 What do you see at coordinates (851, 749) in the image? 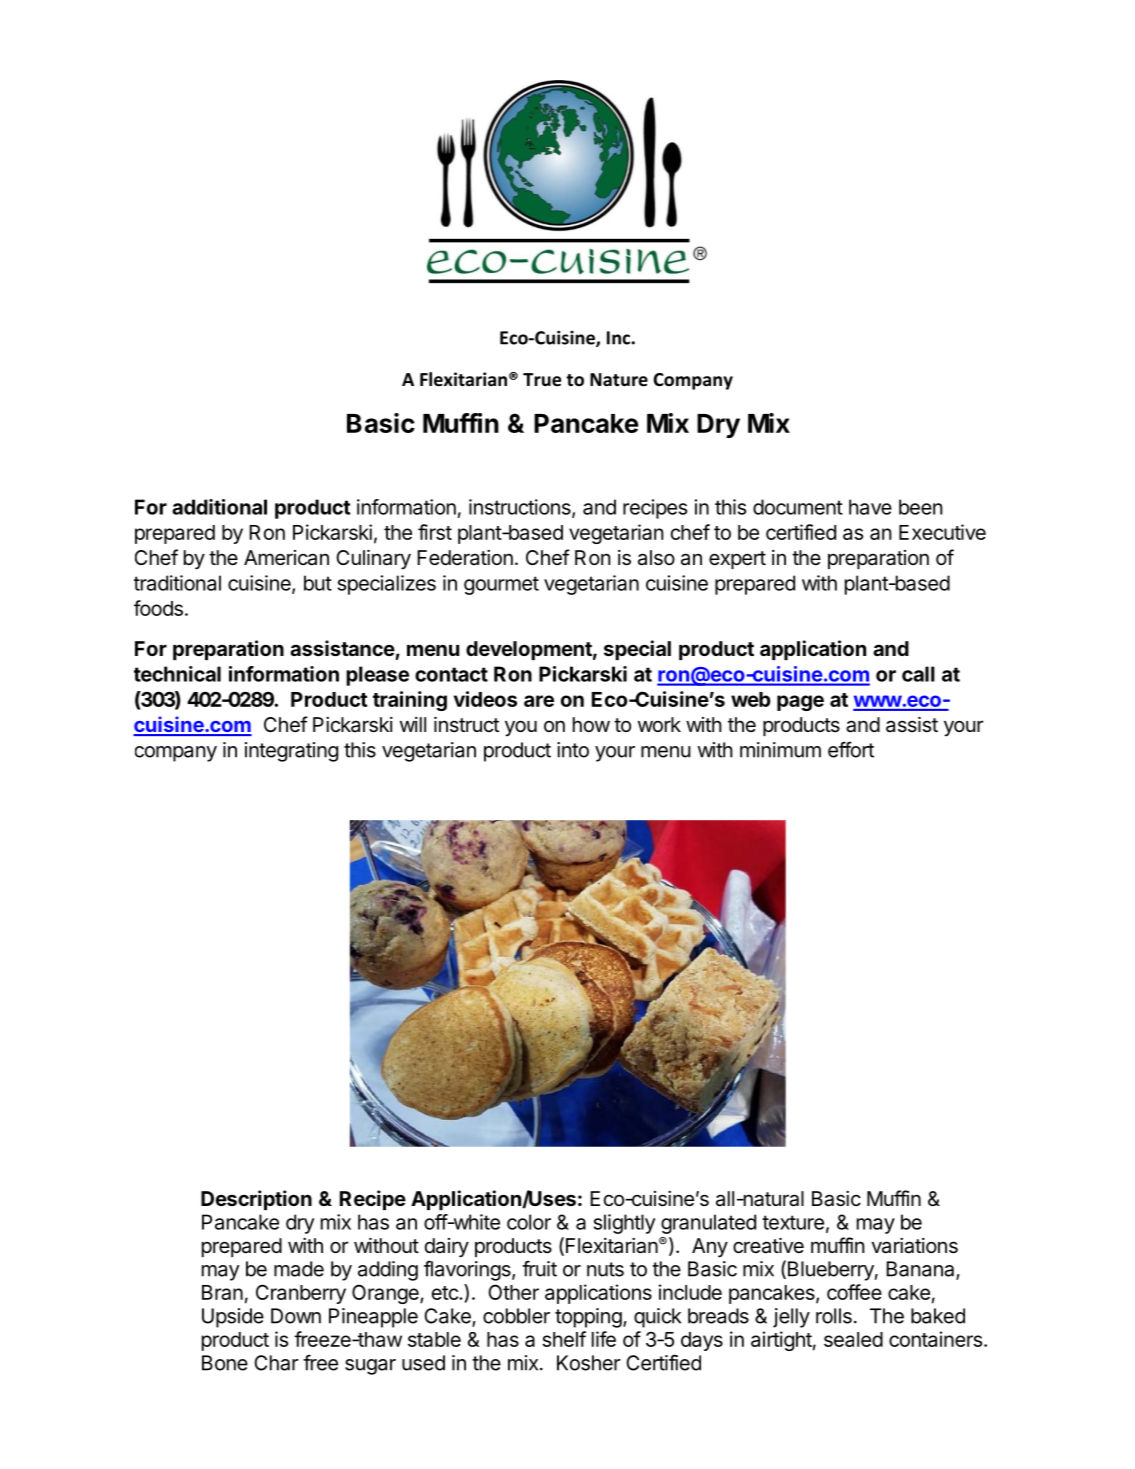
I see `effort` at bounding box center [851, 749].
